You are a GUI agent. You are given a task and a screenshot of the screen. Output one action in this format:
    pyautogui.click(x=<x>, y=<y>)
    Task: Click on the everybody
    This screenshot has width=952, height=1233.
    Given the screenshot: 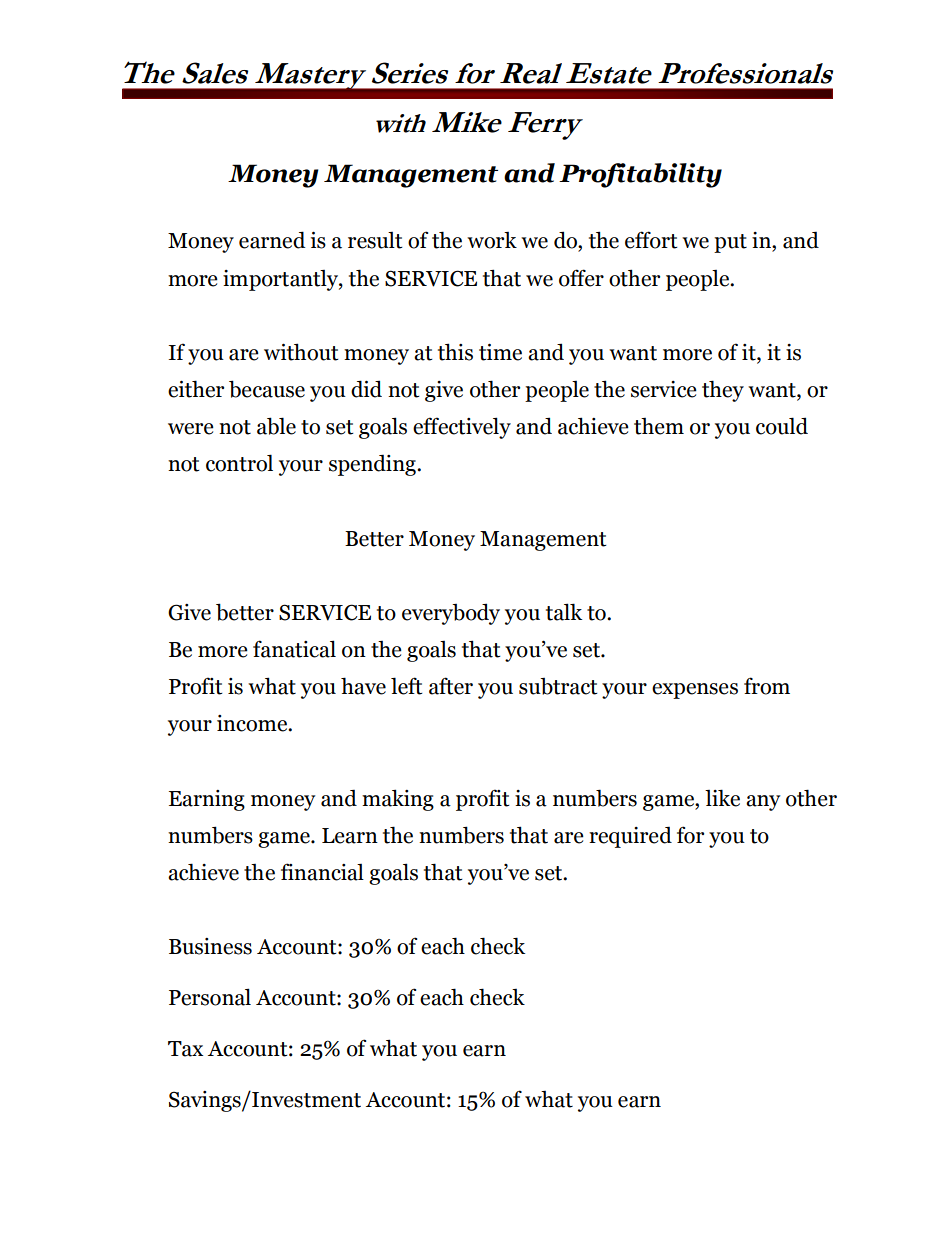 What is the action you would take?
    pyautogui.click(x=451, y=614)
